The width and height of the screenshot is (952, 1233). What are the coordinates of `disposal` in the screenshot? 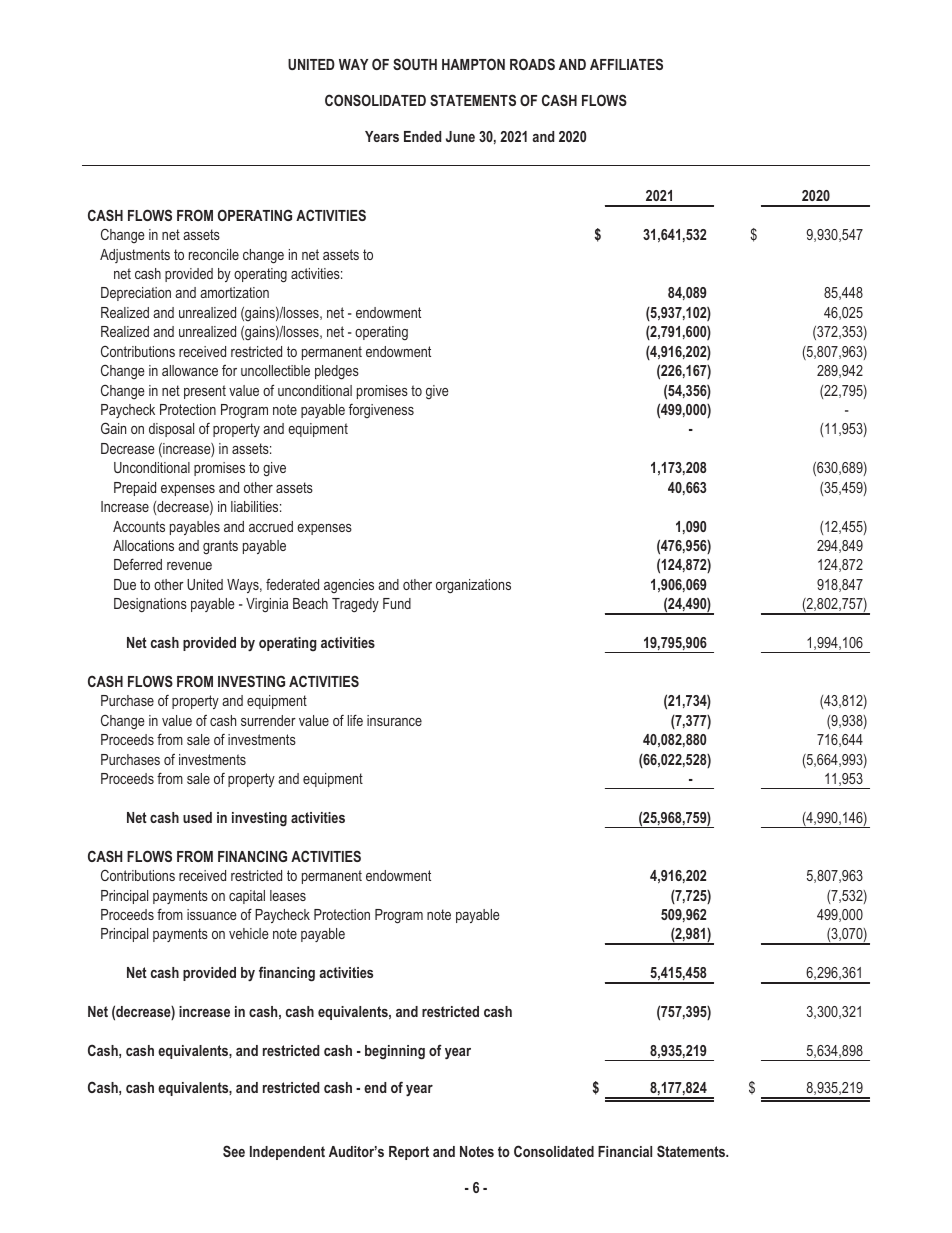 It's located at (171, 430).
